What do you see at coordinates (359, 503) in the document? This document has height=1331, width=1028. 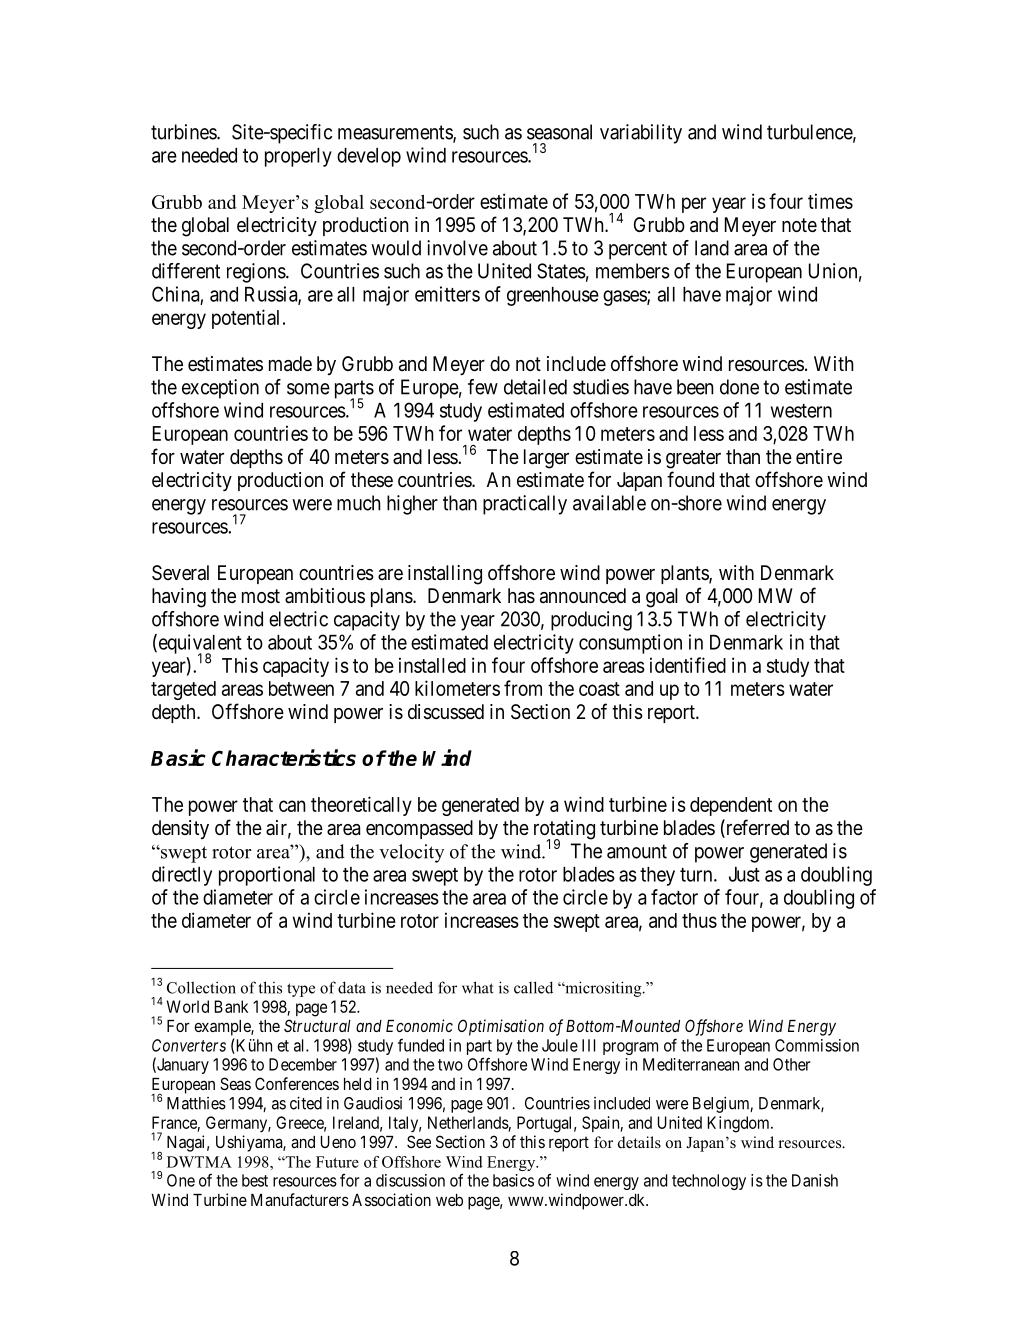 I see `much` at bounding box center [359, 503].
